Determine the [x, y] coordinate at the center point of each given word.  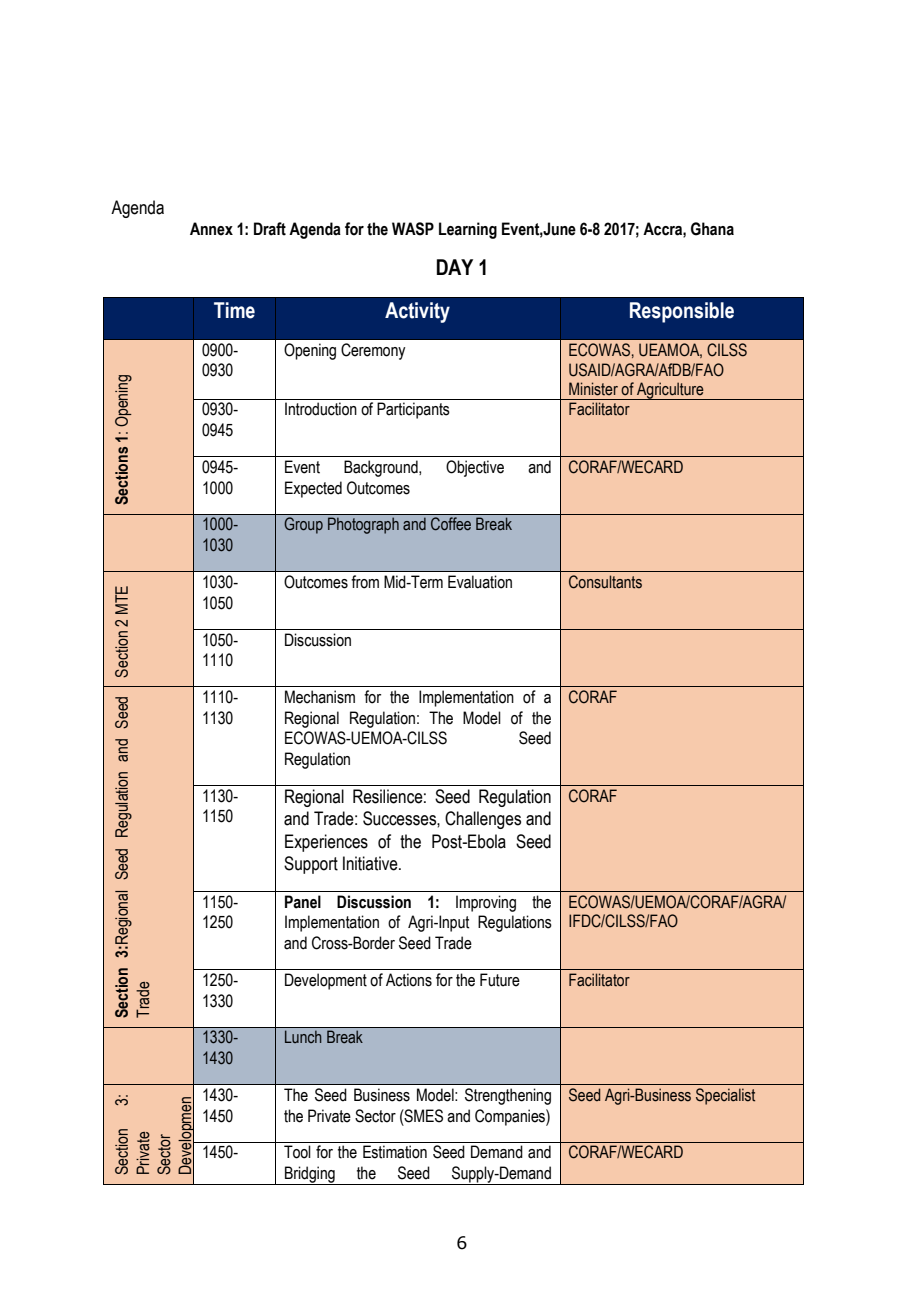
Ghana [712, 229]
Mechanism [320, 697]
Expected [313, 489]
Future [500, 980]
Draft [270, 229]
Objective [475, 468]
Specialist [725, 1096]
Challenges [483, 820]
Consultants [605, 582]
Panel [303, 902]
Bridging [310, 1175]
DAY [455, 267]
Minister [593, 389]
